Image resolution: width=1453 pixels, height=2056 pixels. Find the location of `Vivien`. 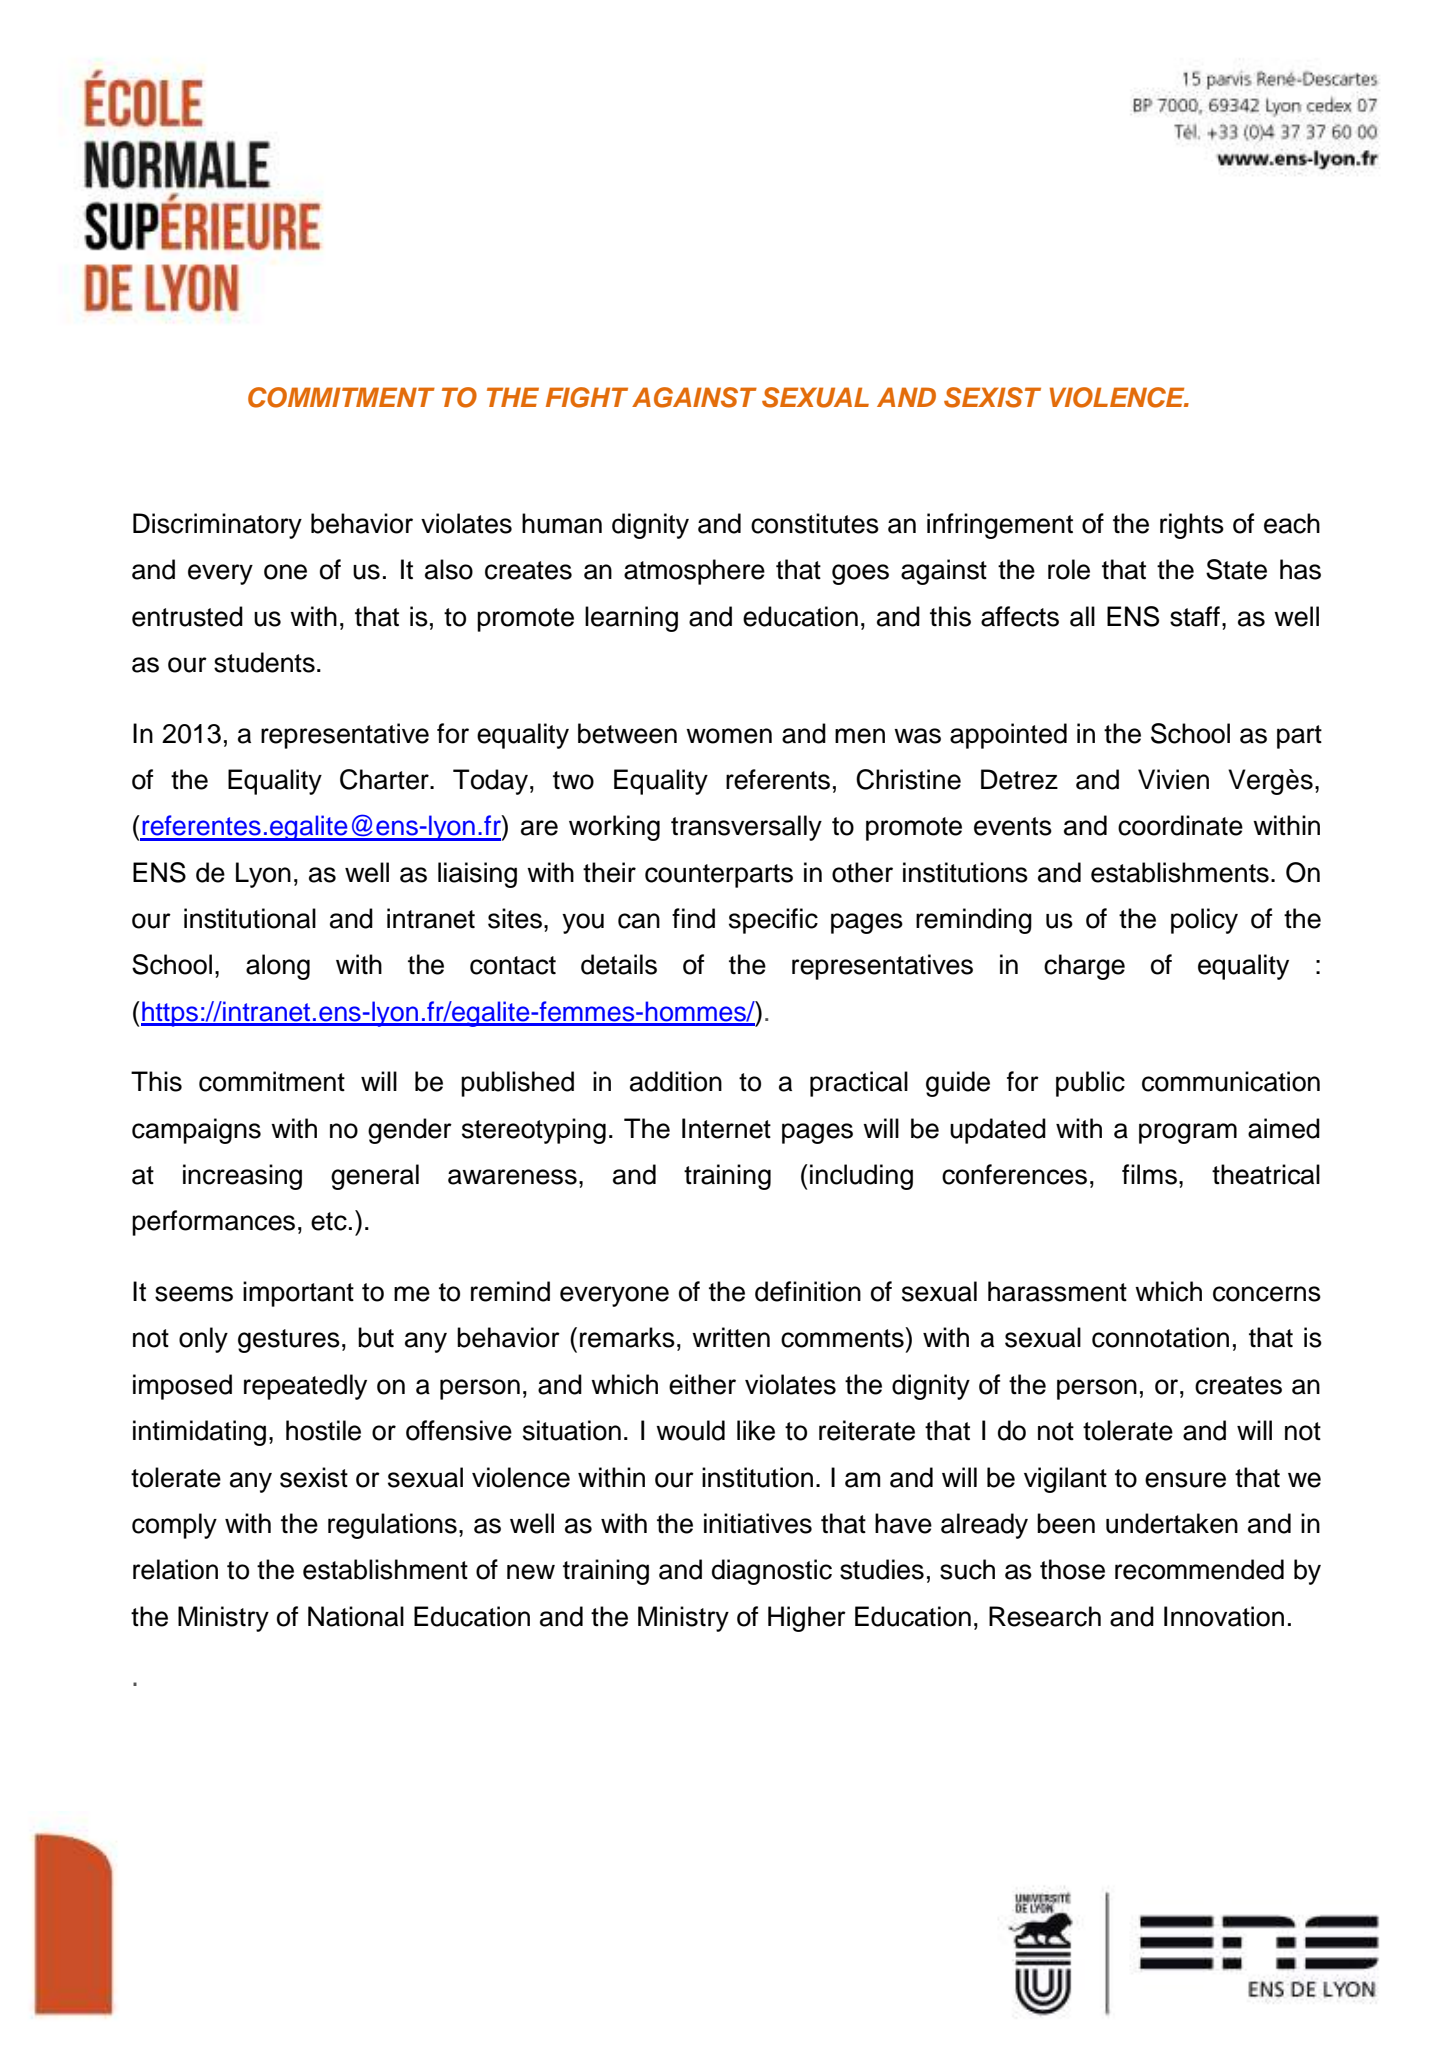

Vivien is located at coordinates (1173, 779).
